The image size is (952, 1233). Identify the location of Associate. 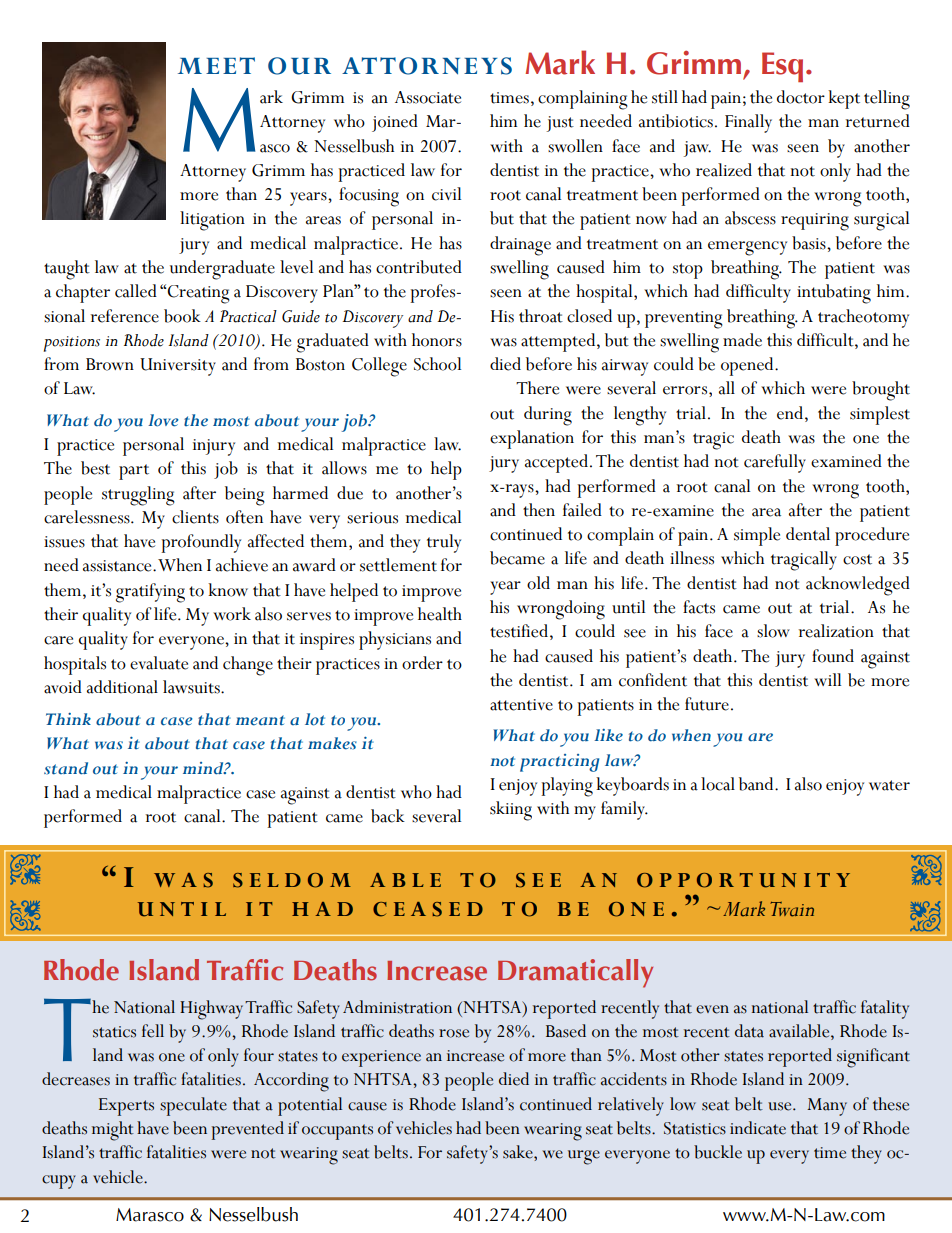
(428, 97).
